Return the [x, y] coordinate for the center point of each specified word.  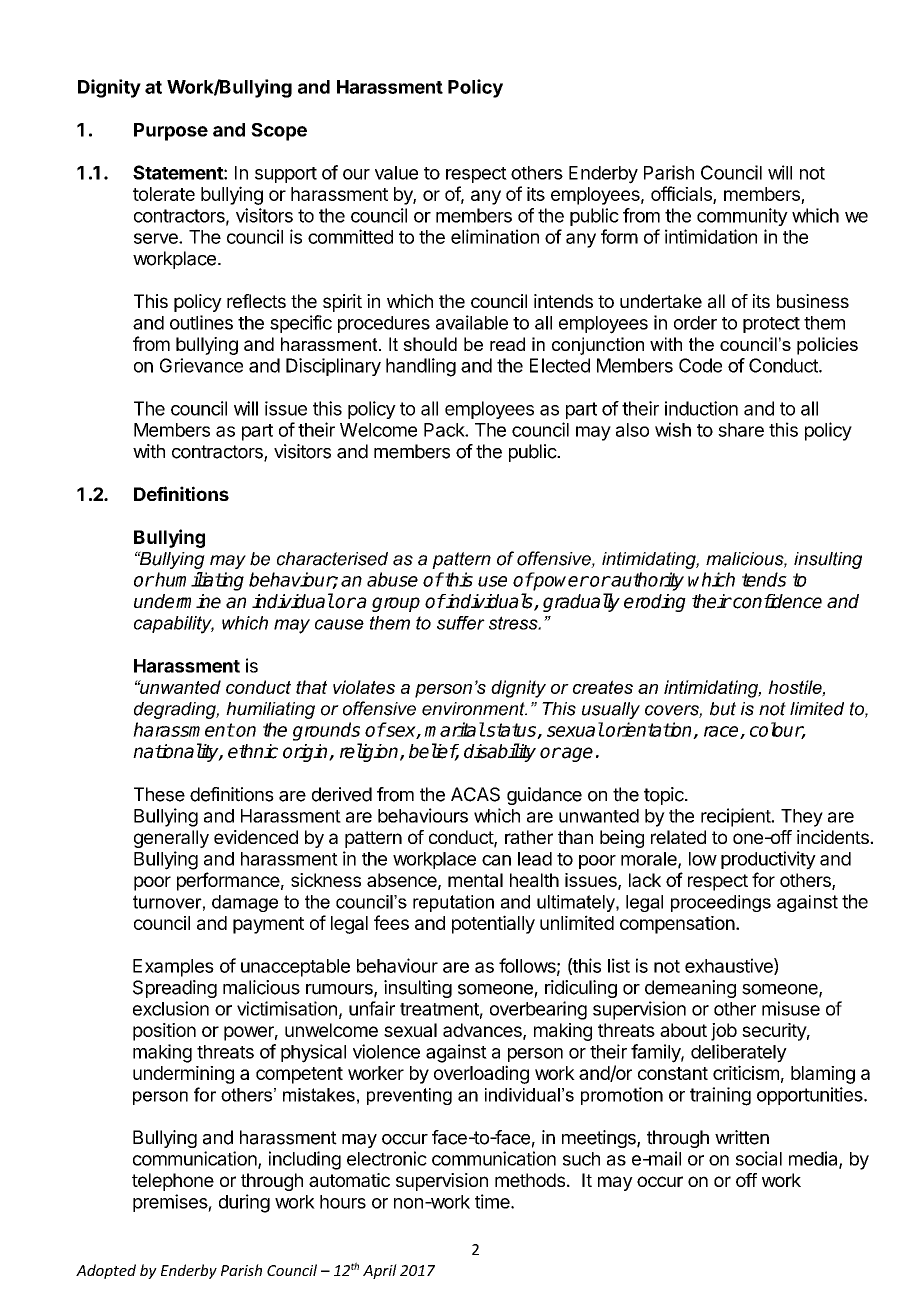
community [742, 217]
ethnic [253, 751]
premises [171, 1203]
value [396, 173]
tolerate [164, 194]
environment [474, 709]
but [723, 709]
